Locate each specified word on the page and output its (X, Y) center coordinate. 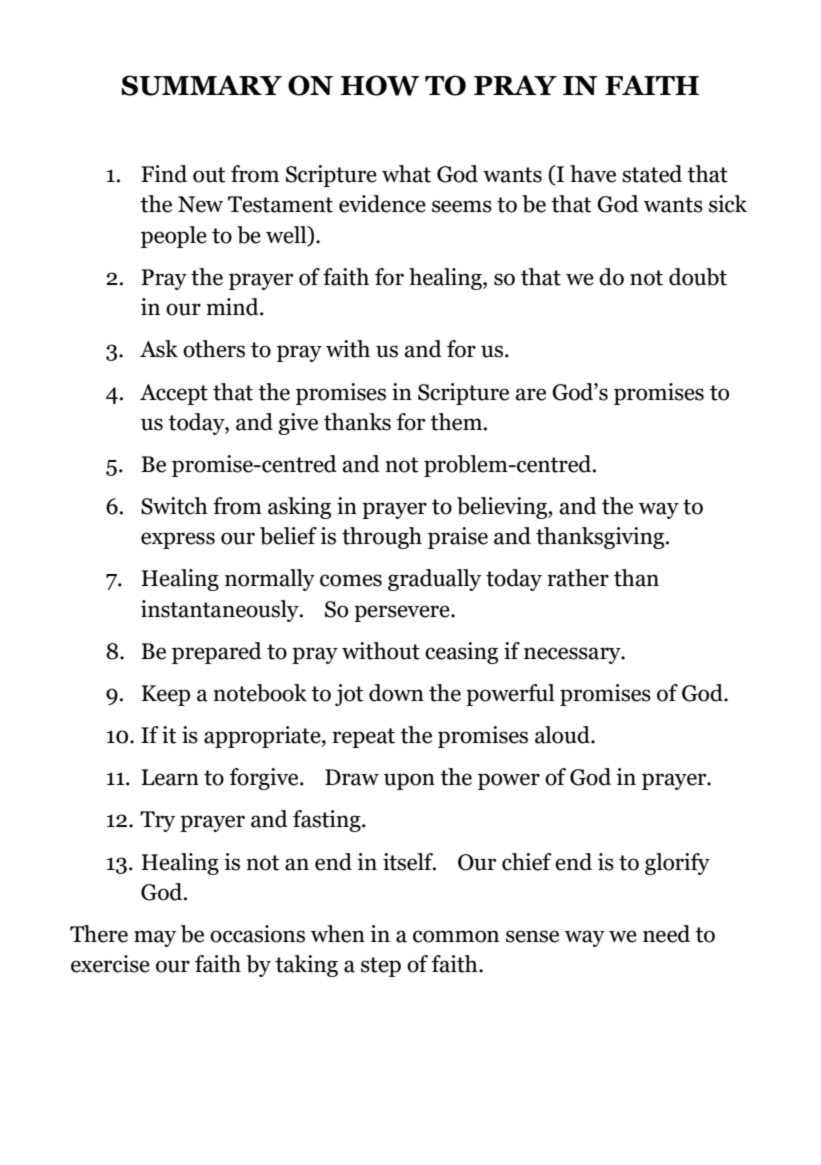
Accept (174, 394)
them (457, 422)
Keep (166, 695)
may (155, 938)
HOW (380, 85)
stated (652, 174)
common (456, 936)
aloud (563, 735)
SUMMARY (201, 85)
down (396, 693)
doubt (698, 277)
